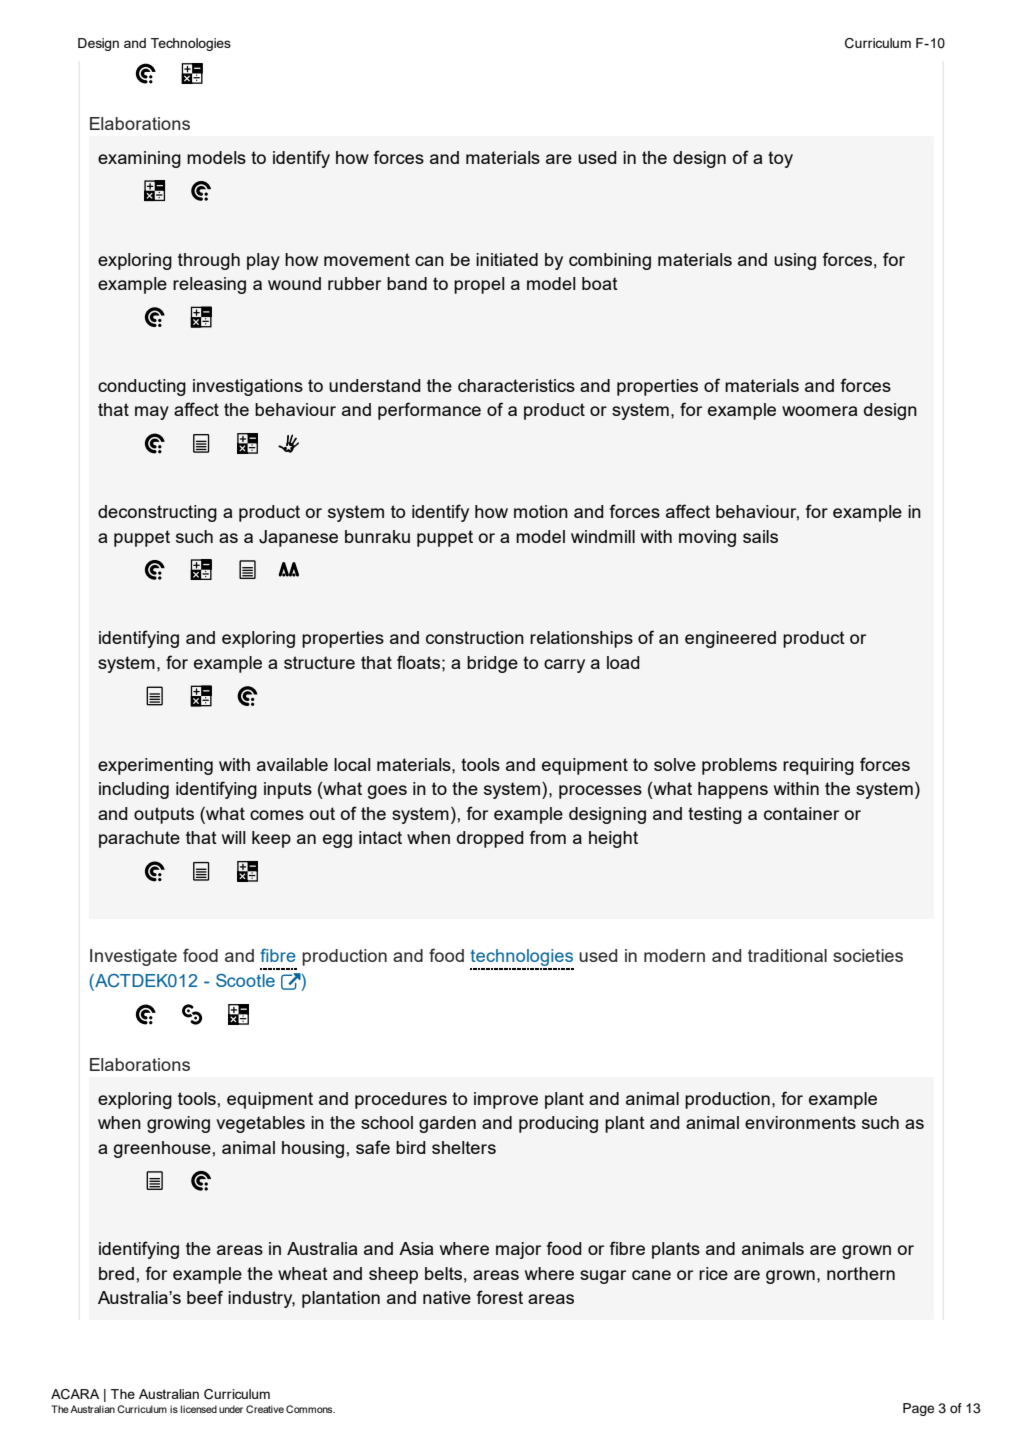  What do you see at coordinates (780, 159) in the document?
I see `toy` at bounding box center [780, 159].
